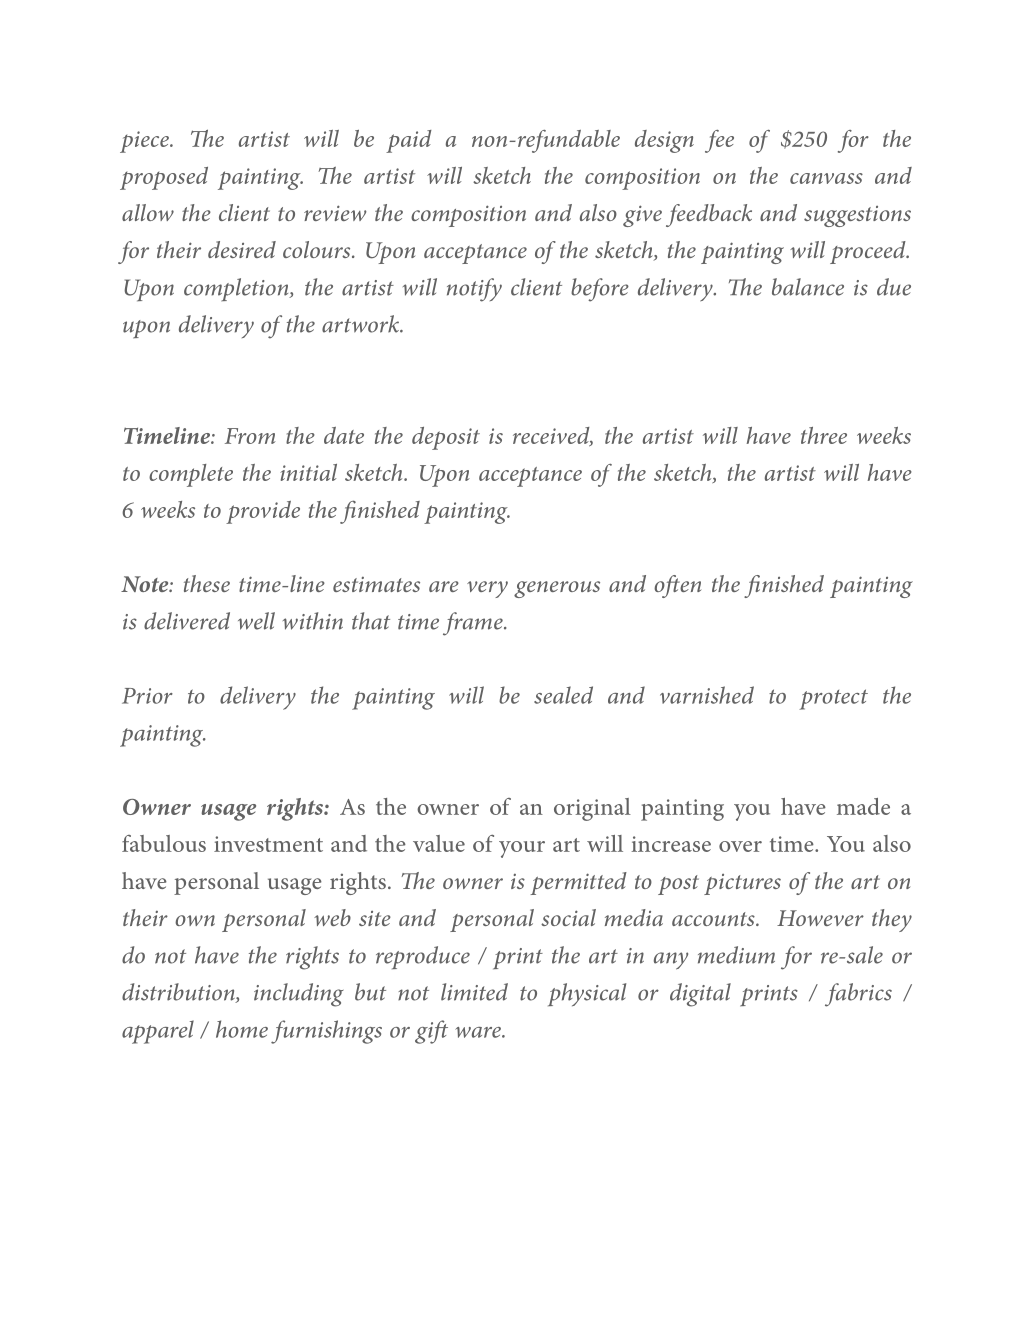  What do you see at coordinates (164, 178) in the image?
I see `proposed` at bounding box center [164, 178].
